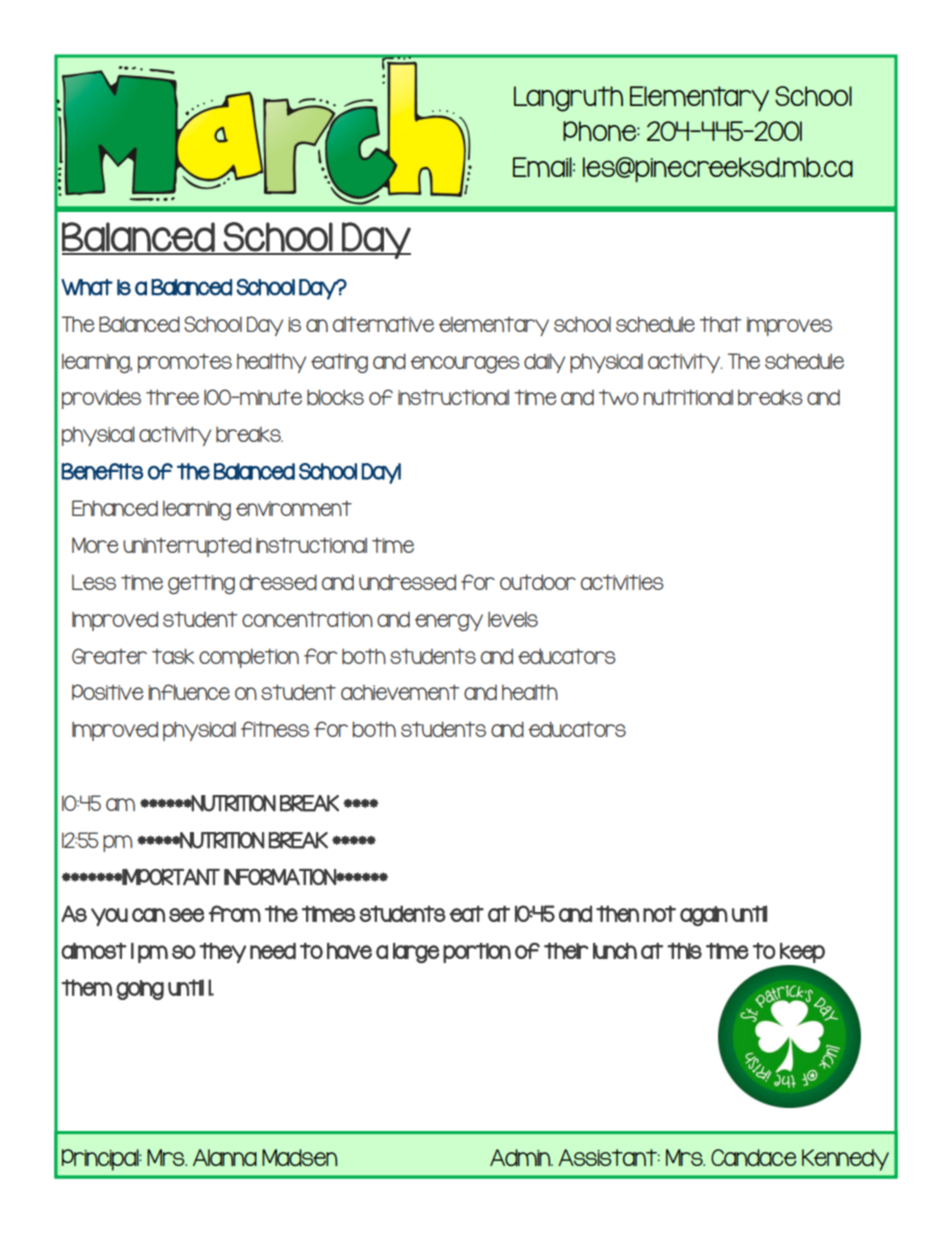 The width and height of the screenshot is (952, 1233). I want to click on Candace, so click(754, 1157).
